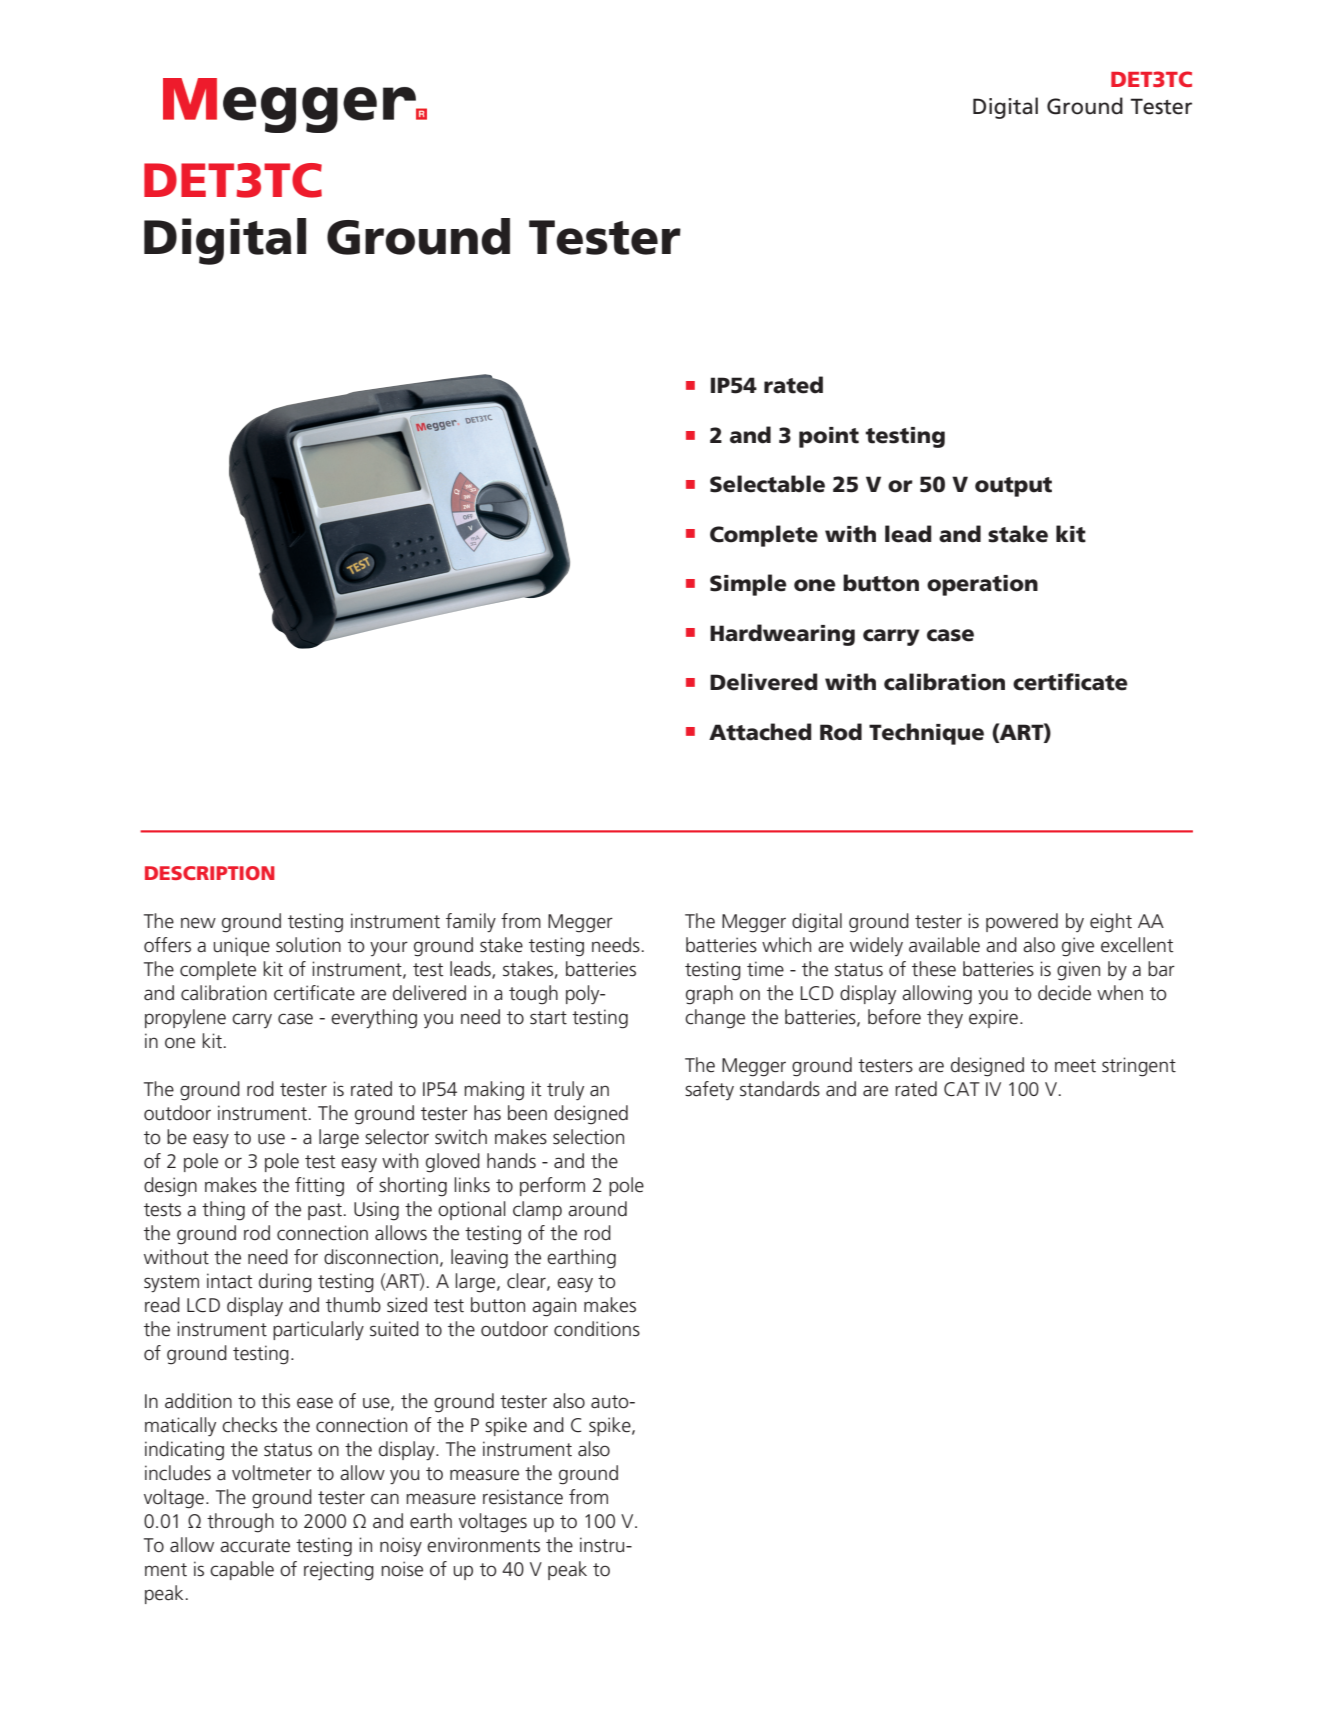 The height and width of the screenshot is (1728, 1335). What do you see at coordinates (1013, 487) in the screenshot?
I see `output` at bounding box center [1013, 487].
